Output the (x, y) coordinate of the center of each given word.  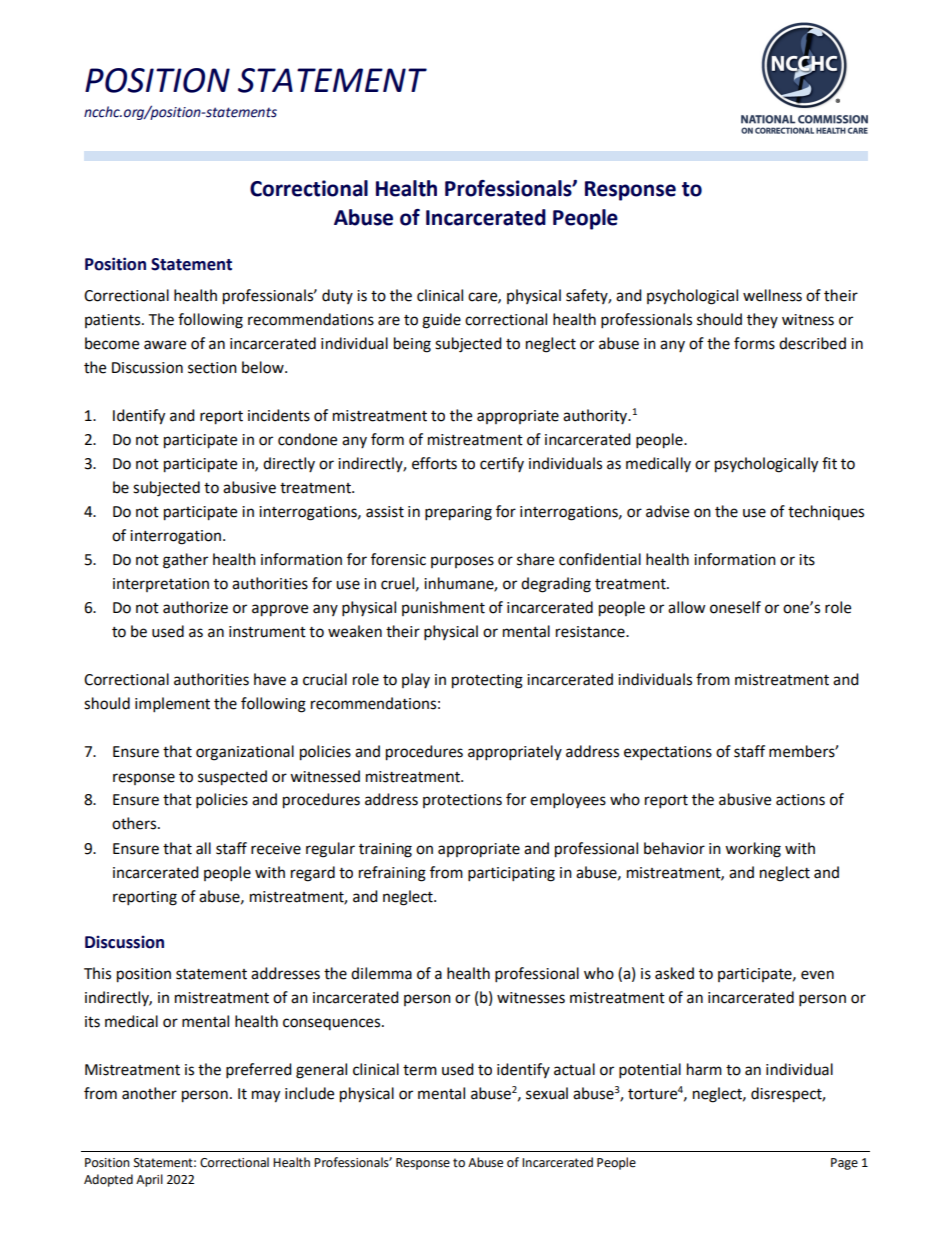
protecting (487, 681)
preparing (458, 513)
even (817, 975)
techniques (826, 512)
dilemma (381, 973)
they (762, 320)
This (97, 973)
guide (441, 321)
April (149, 1180)
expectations (668, 753)
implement (172, 705)
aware (165, 345)
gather (185, 561)
